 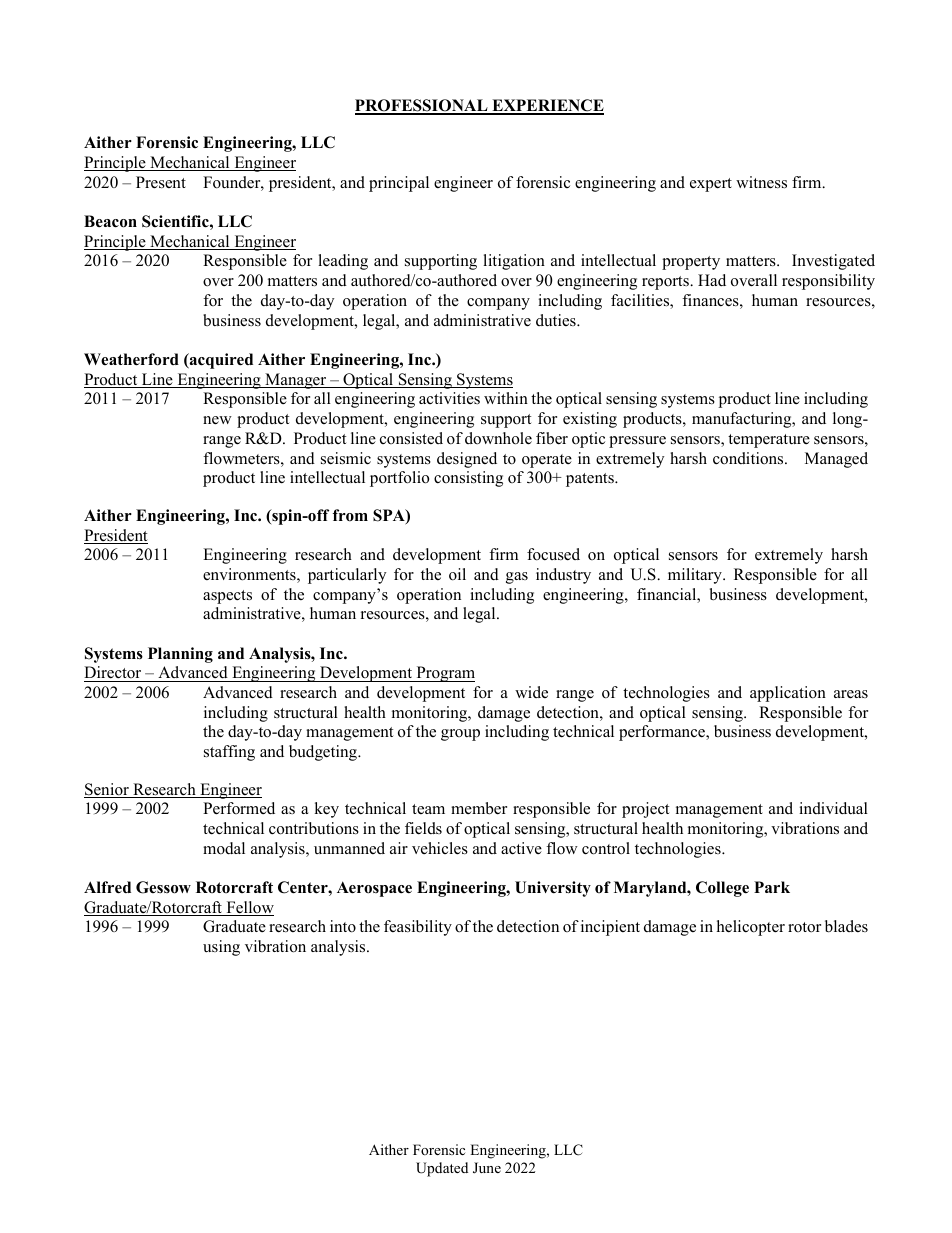 What do you see at coordinates (249, 908) in the page?
I see `Fellow` at bounding box center [249, 908].
